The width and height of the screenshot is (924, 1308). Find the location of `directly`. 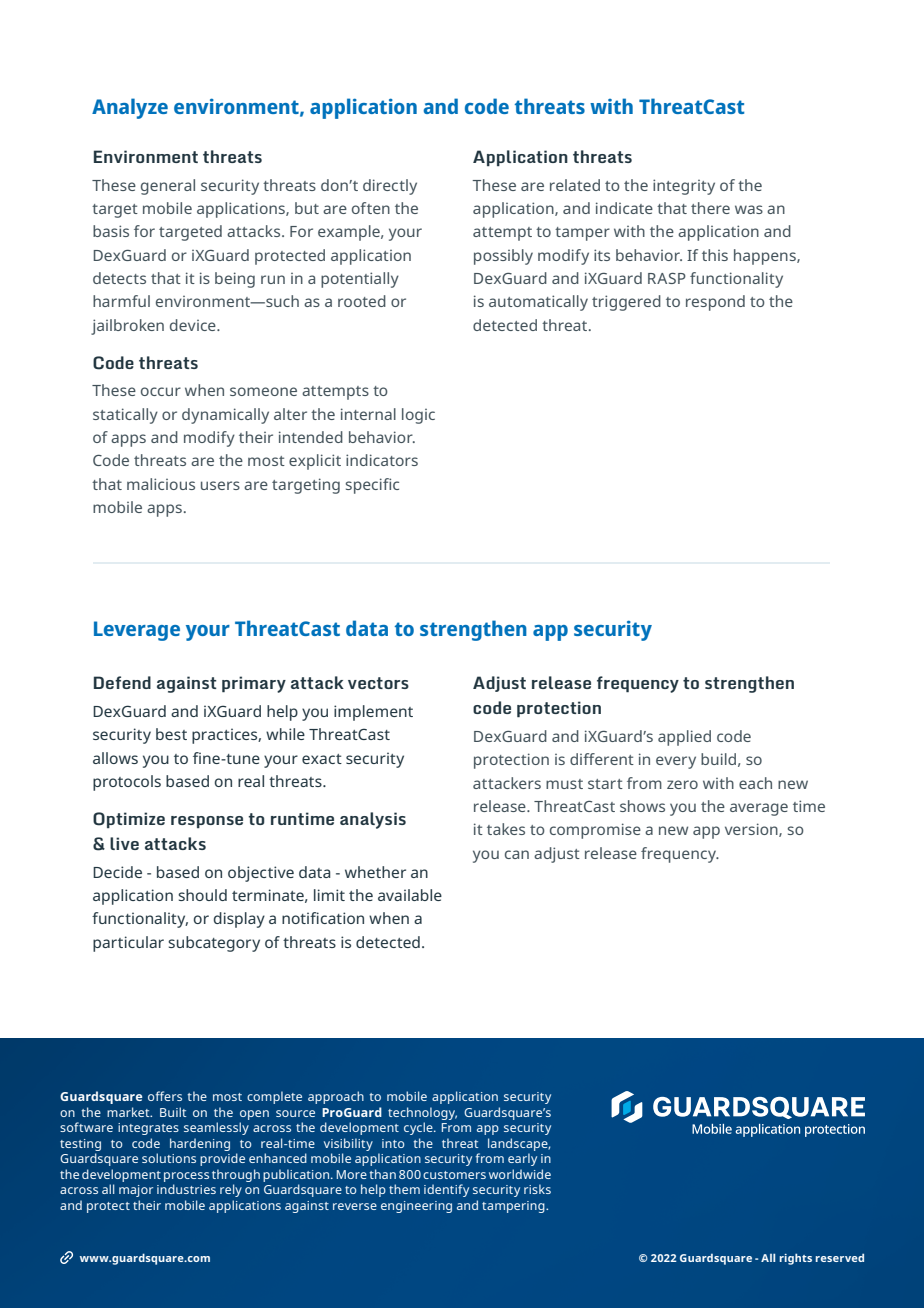

directly is located at coordinates (390, 187).
